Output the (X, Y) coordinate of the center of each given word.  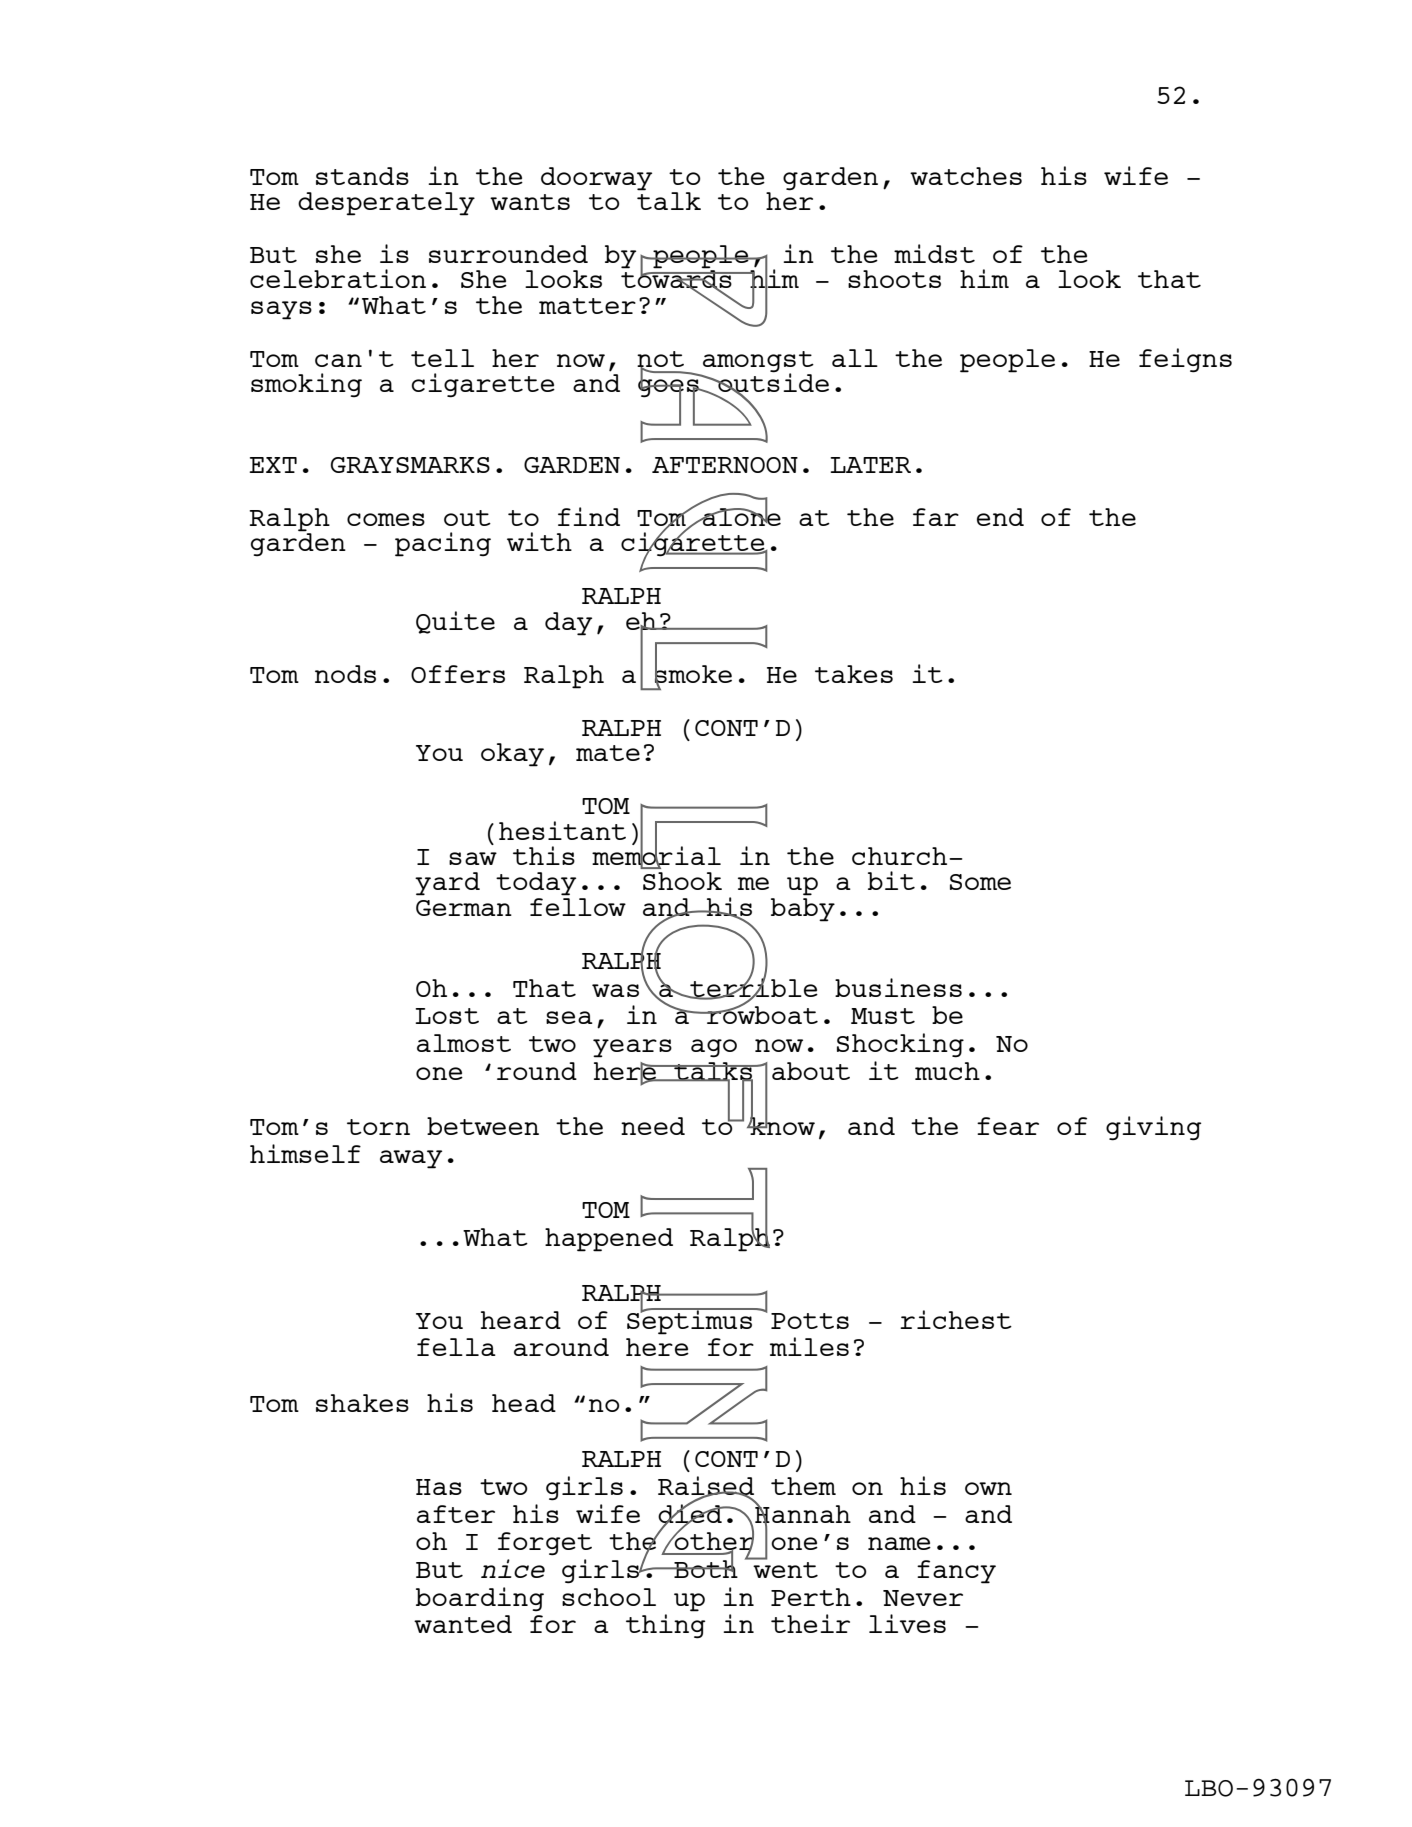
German (464, 908)
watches (966, 176)
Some (980, 882)
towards (677, 279)
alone (741, 516)
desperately (386, 204)
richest (956, 1319)
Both (705, 1568)
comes (386, 519)
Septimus (690, 1321)
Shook (682, 881)
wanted (463, 1624)
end (1000, 517)
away (411, 1159)
